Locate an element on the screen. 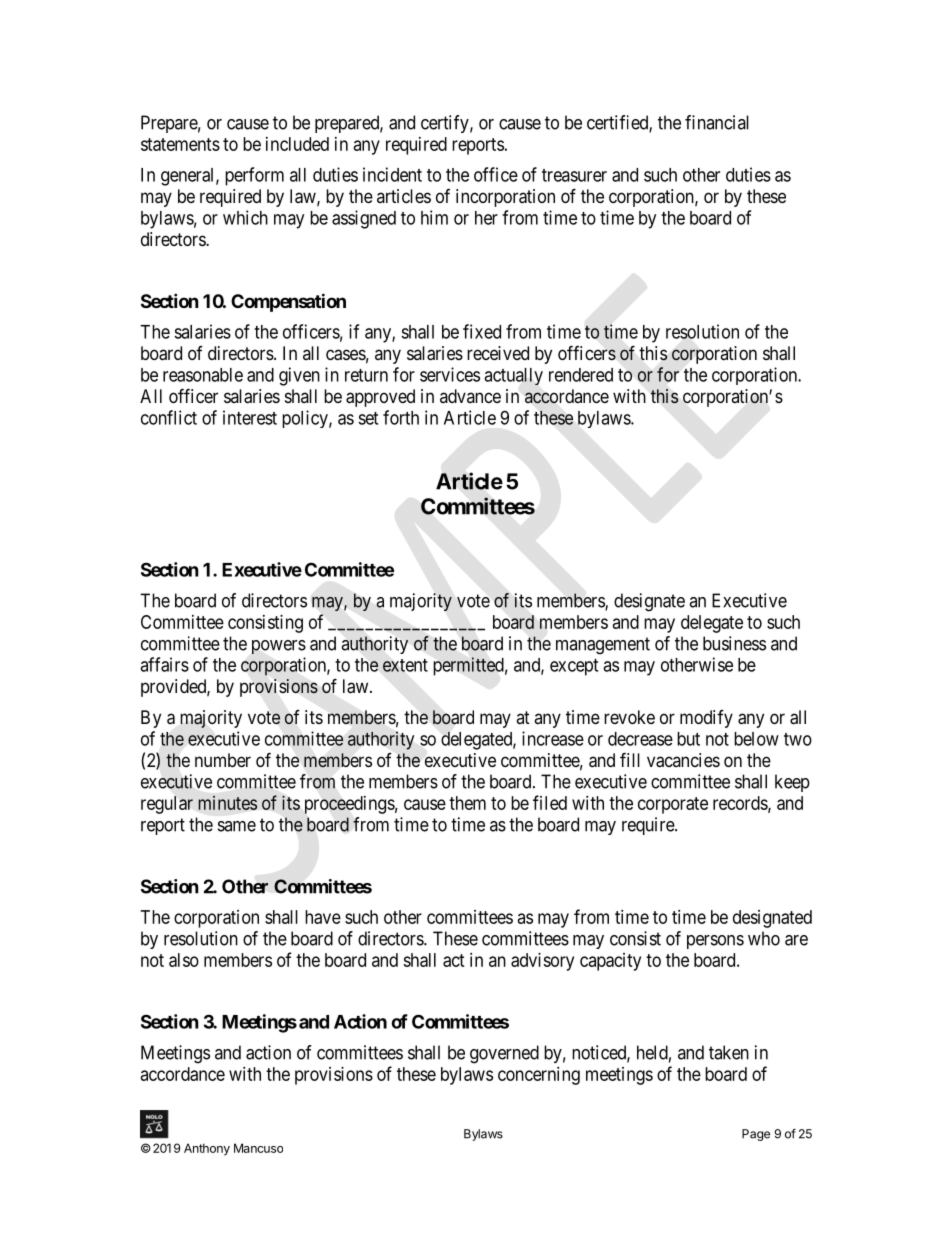 The height and width of the screenshot is (1233, 952). rendered is located at coordinates (581, 375).
